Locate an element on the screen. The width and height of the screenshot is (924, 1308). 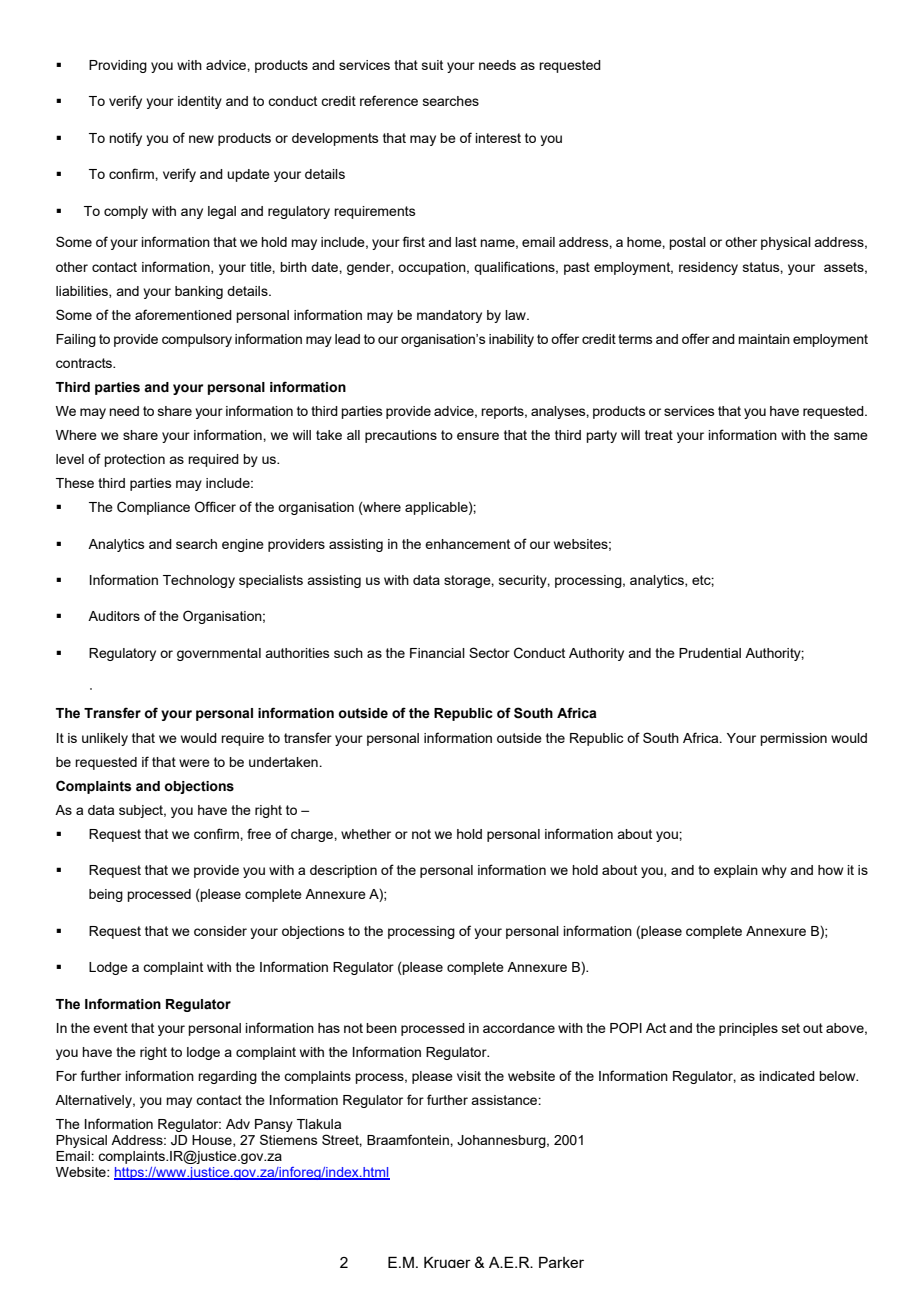
compulsory is located at coordinates (197, 340).
